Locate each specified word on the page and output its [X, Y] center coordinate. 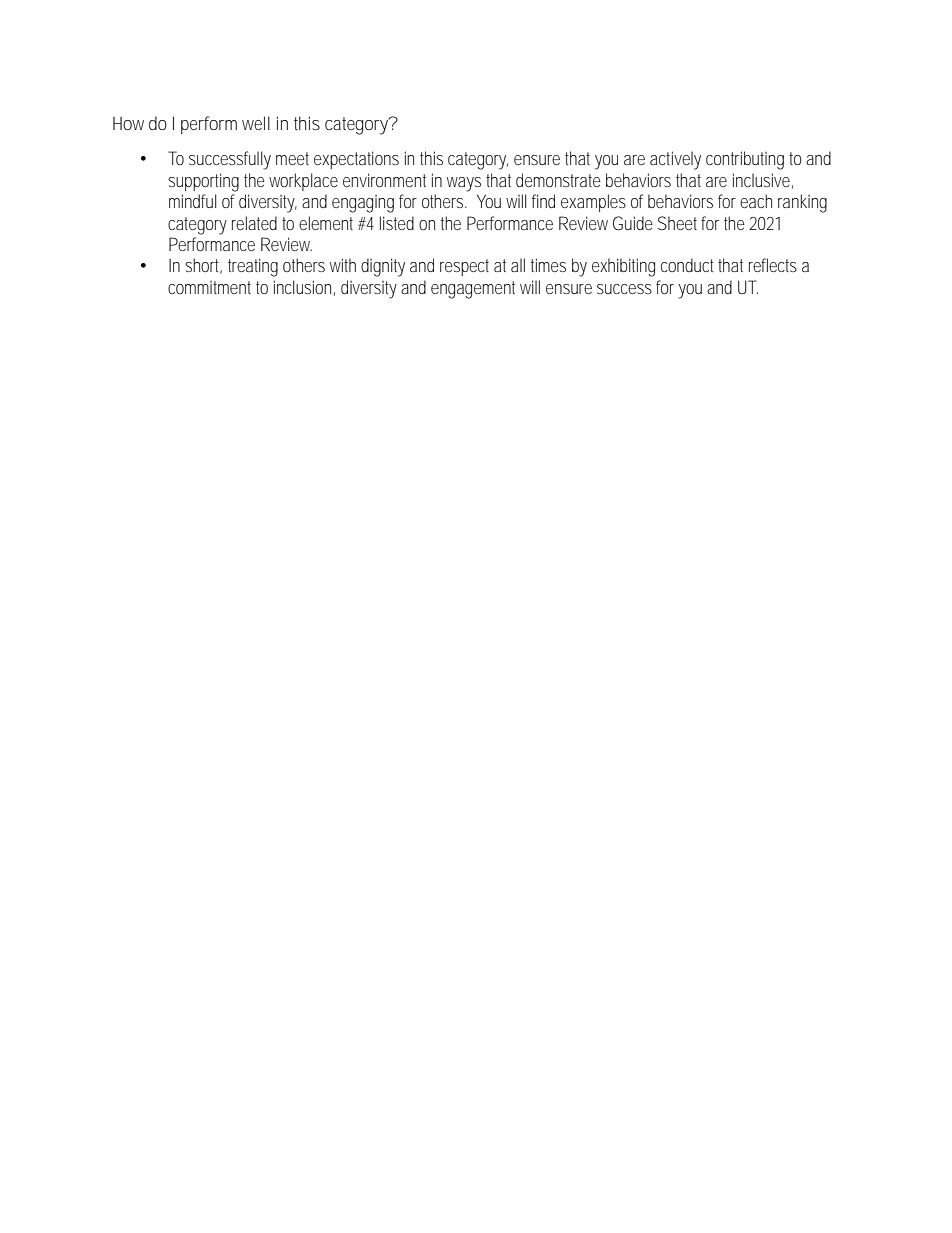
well [256, 123]
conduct [690, 265]
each [756, 201]
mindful [193, 201]
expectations [356, 160]
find [543, 201]
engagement [473, 290]
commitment [209, 287]
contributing [745, 160]
